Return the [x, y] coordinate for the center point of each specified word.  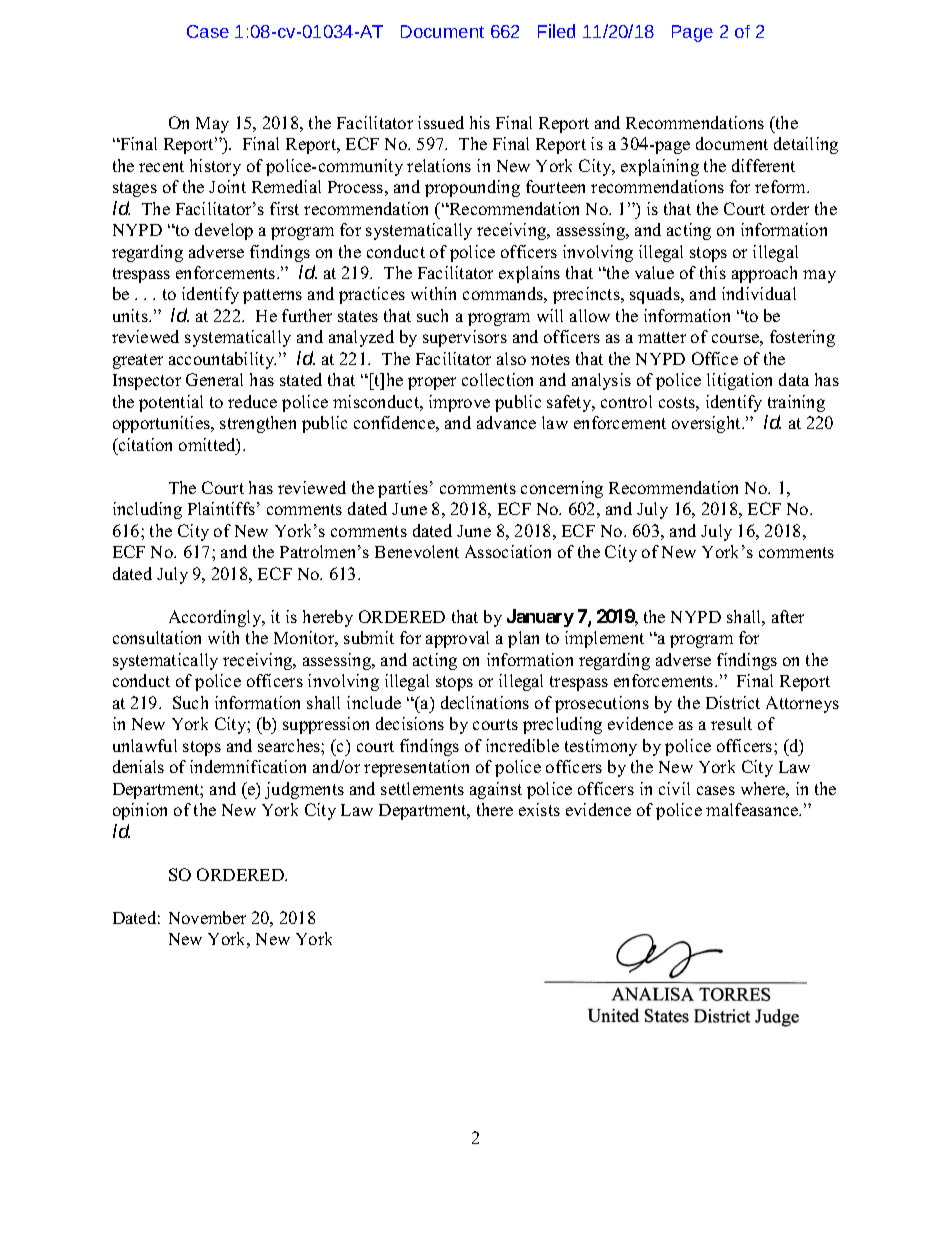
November [207, 917]
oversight [707, 424]
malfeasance [753, 809]
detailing [806, 145]
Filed [556, 31]
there [495, 809]
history [215, 167]
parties [403, 489]
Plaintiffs [221, 508]
